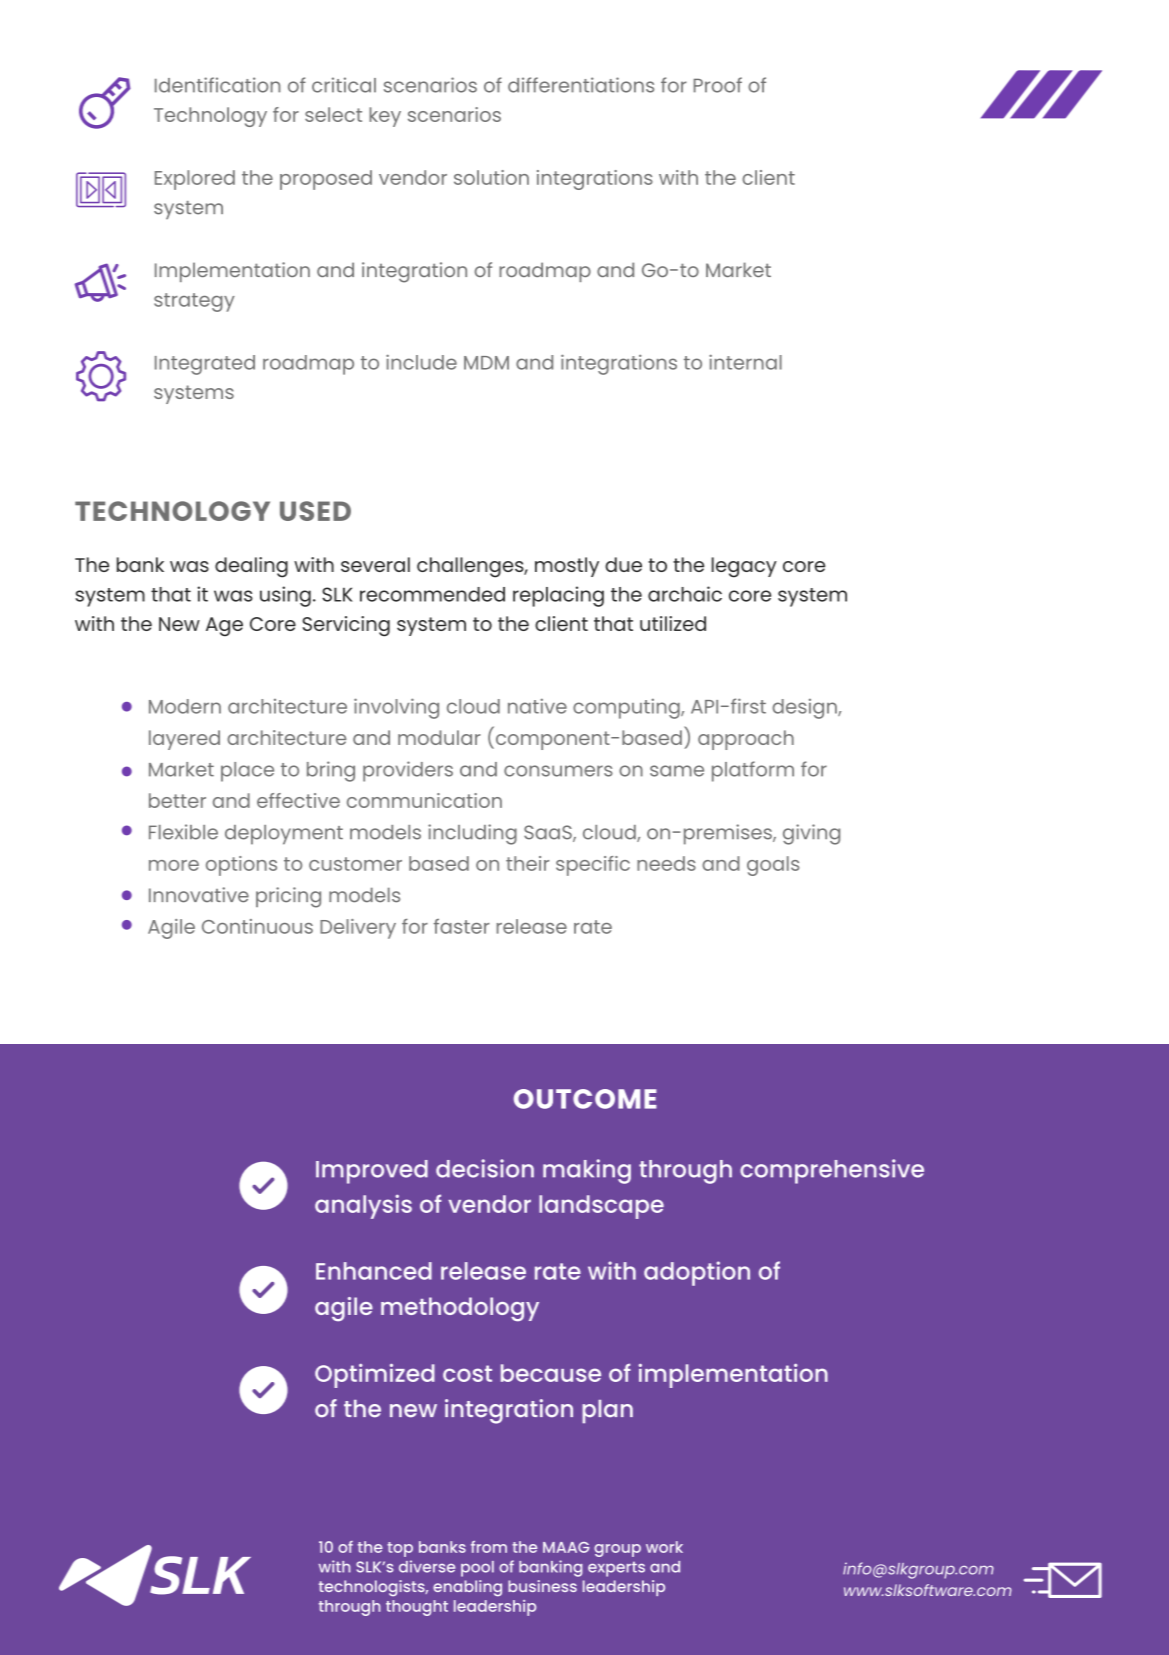  I want to click on work, so click(664, 1547).
